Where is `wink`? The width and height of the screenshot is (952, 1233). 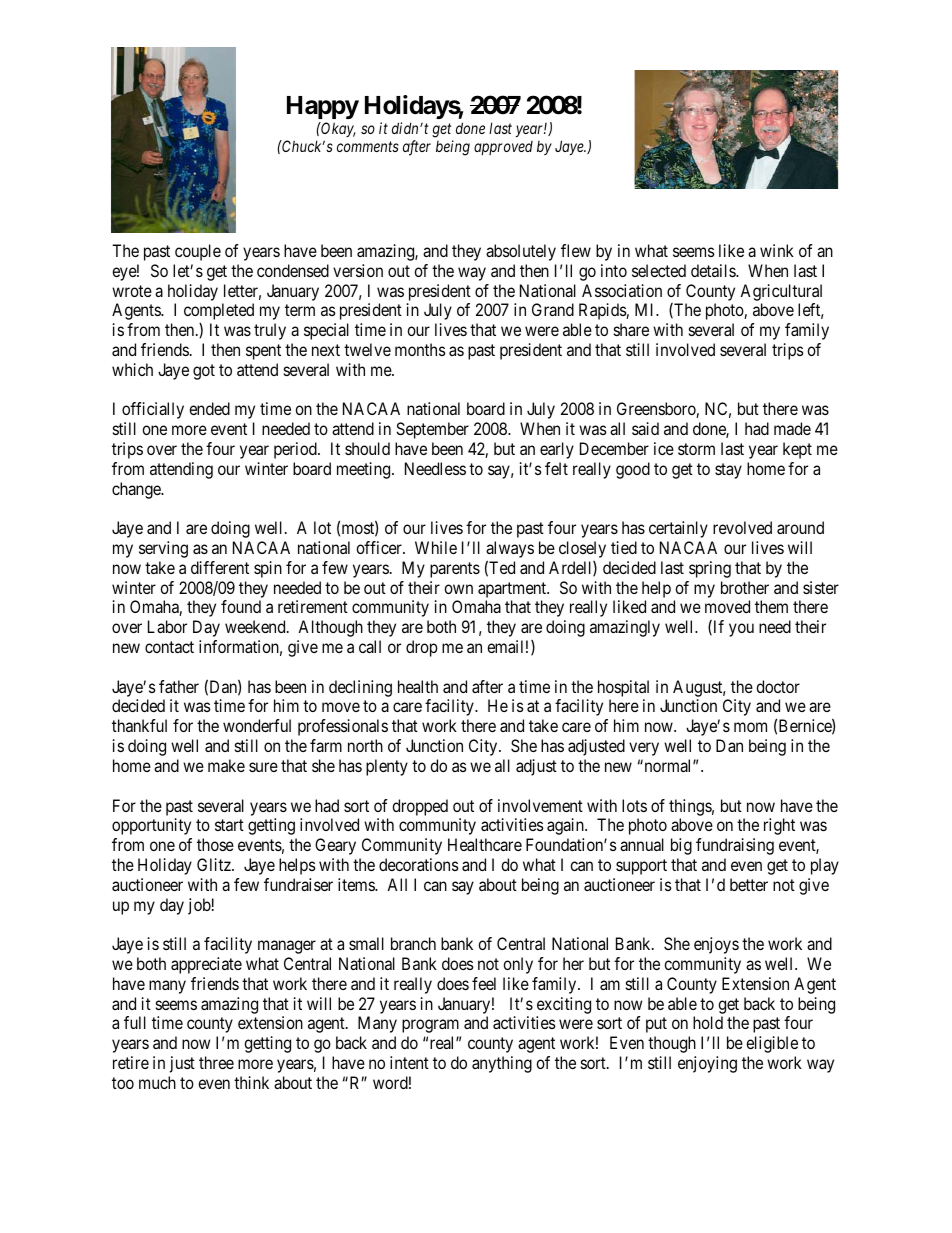
wink is located at coordinates (777, 250).
